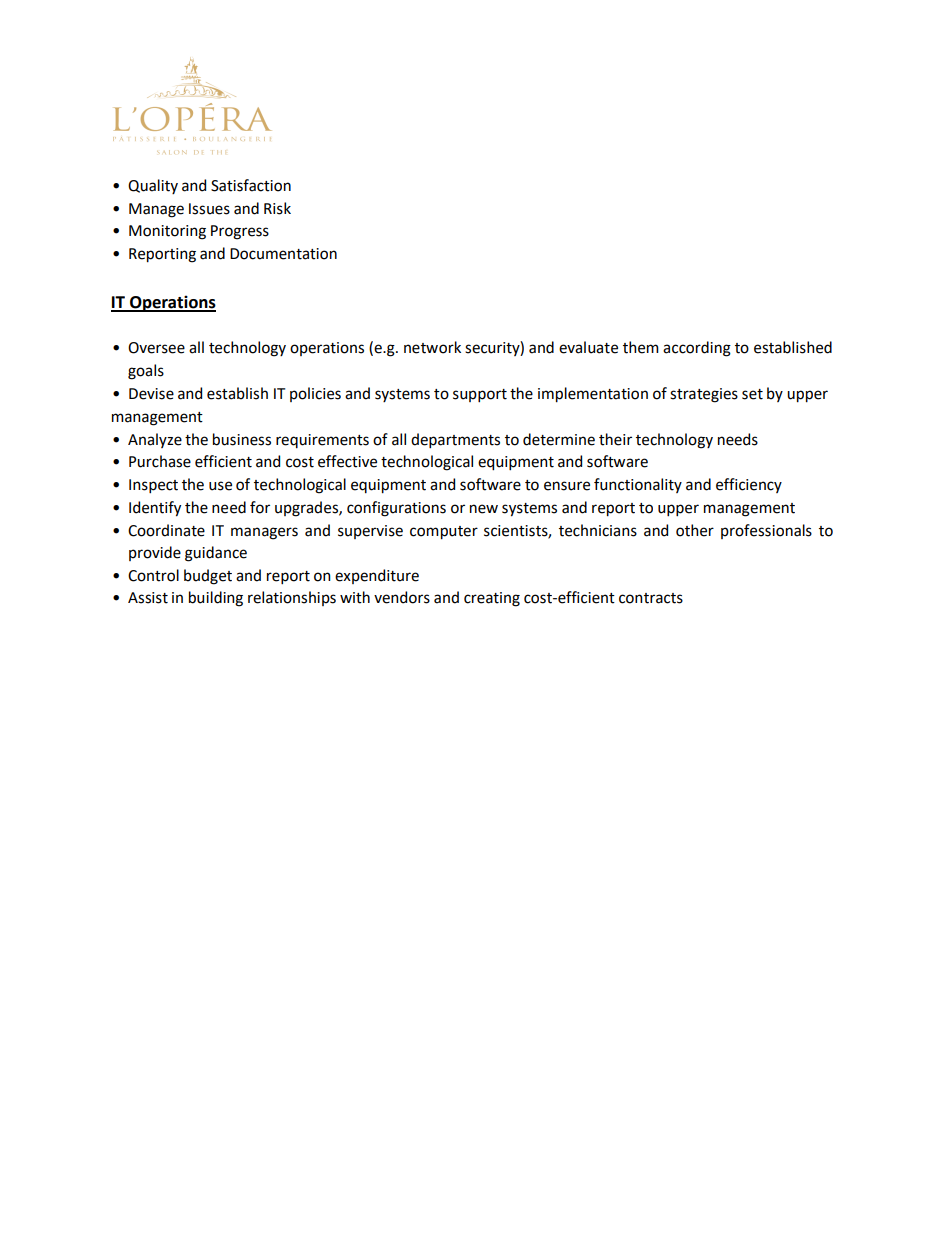 The width and height of the screenshot is (952, 1233). What do you see at coordinates (615, 439) in the screenshot?
I see `their` at bounding box center [615, 439].
